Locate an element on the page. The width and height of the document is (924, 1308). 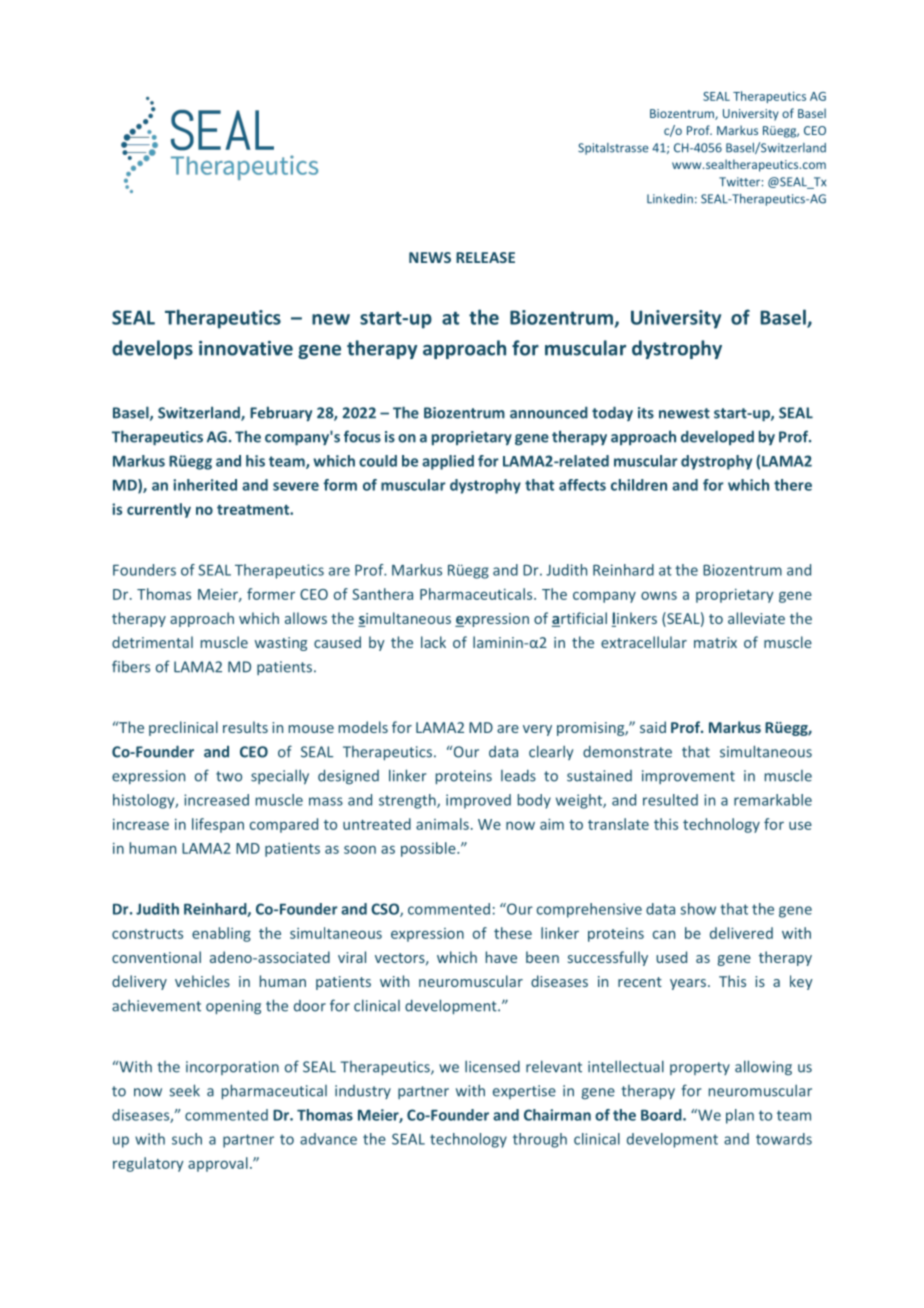
matrix is located at coordinates (715, 642).
